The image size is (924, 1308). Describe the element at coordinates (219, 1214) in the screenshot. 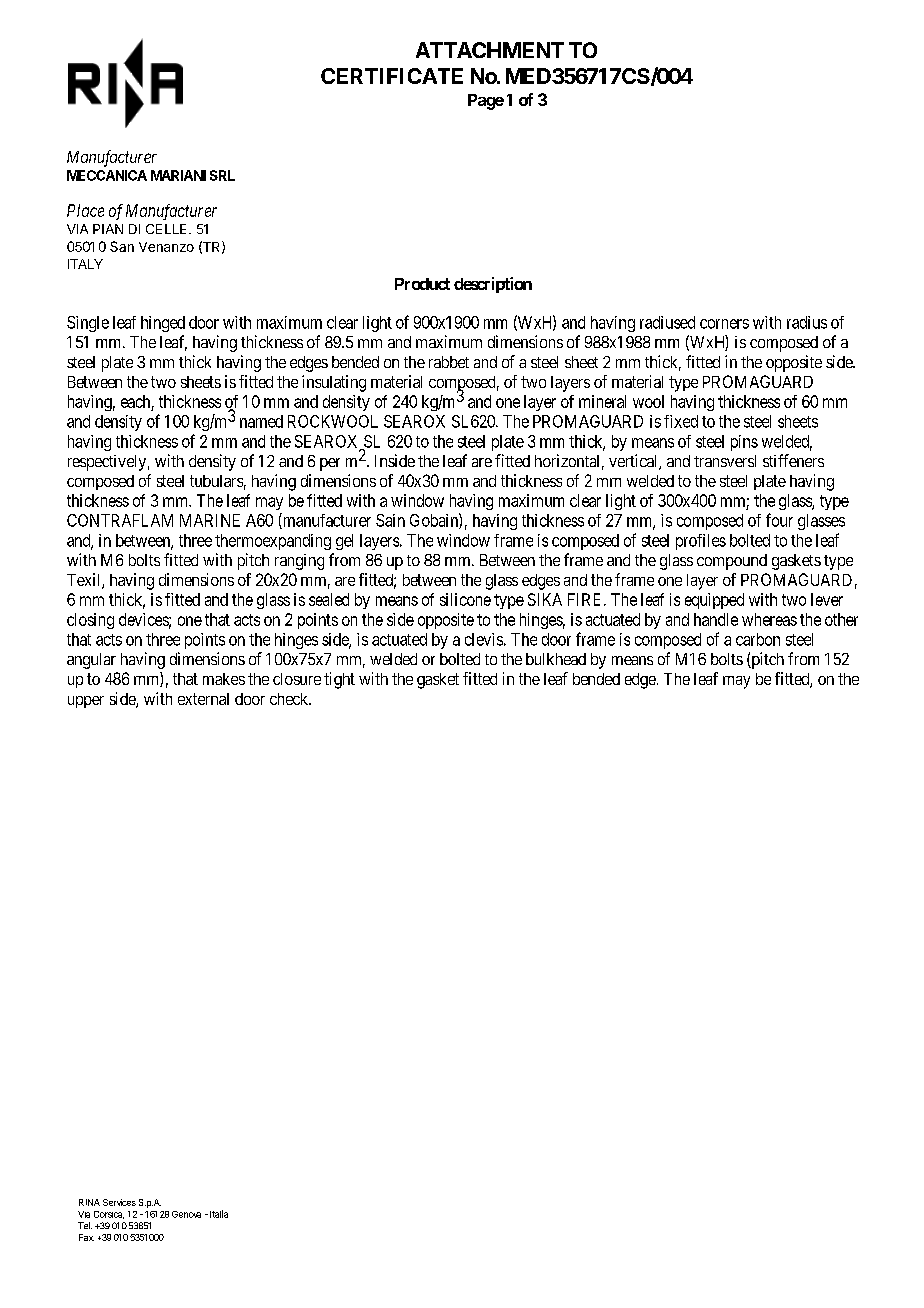

I see `Italia` at that location.
